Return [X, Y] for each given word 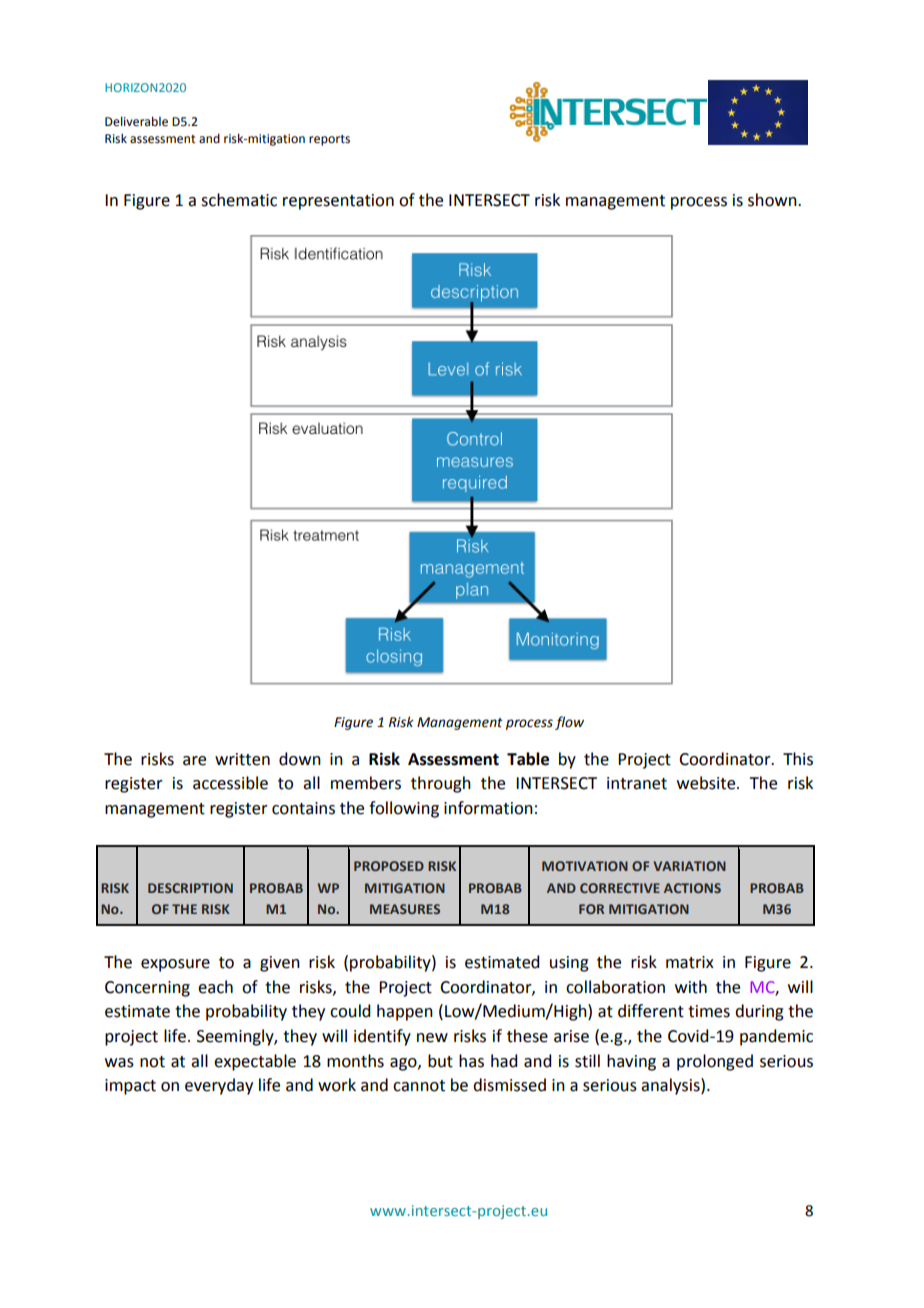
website [707, 783]
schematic [239, 200]
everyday [219, 1086]
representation [338, 202]
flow [569, 723]
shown [773, 200]
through [441, 784]
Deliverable [136, 121]
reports [329, 140]
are [194, 761]
